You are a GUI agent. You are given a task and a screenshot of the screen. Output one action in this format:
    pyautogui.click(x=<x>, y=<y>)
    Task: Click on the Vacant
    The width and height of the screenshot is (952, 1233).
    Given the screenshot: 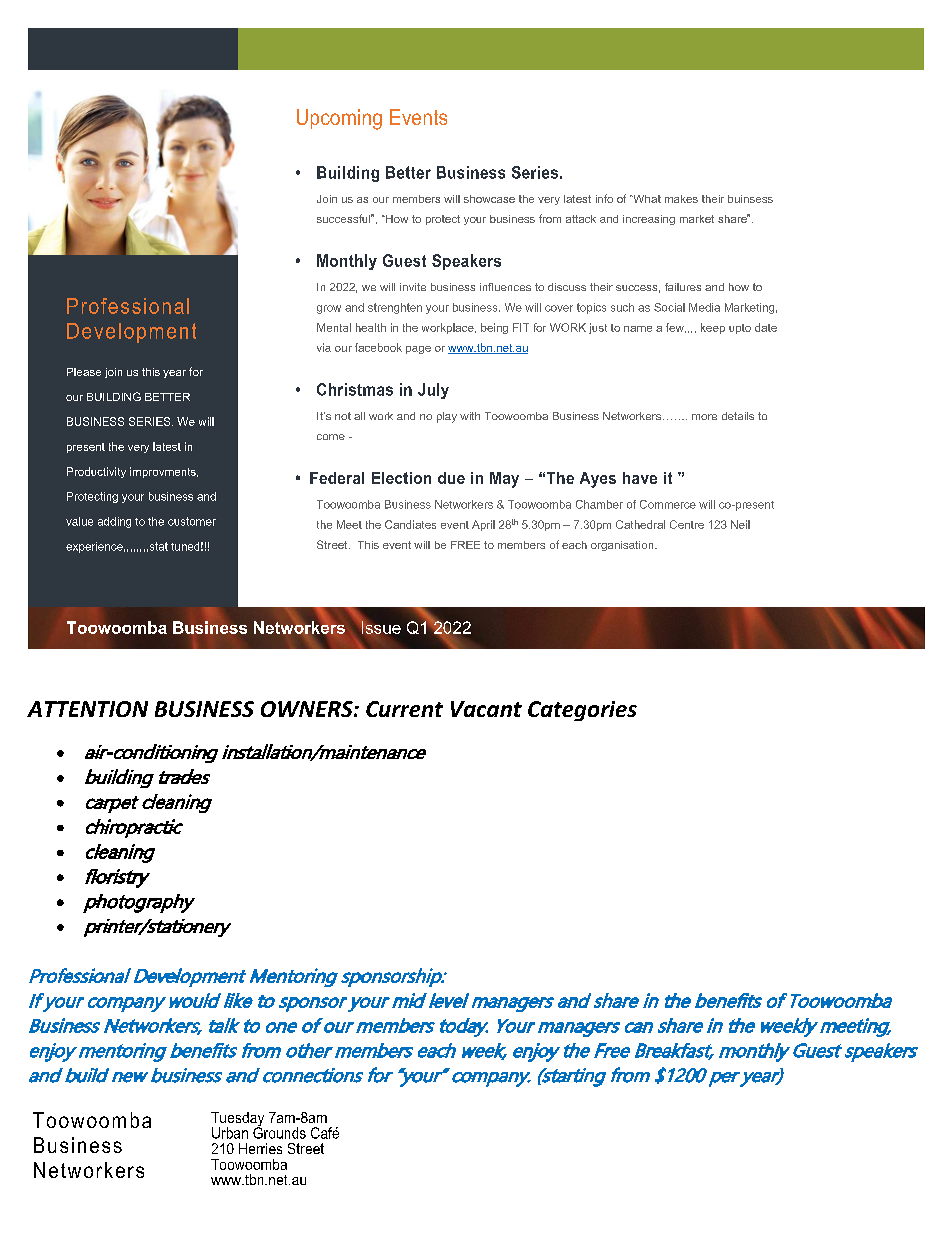 What is the action you would take?
    pyautogui.click(x=486, y=709)
